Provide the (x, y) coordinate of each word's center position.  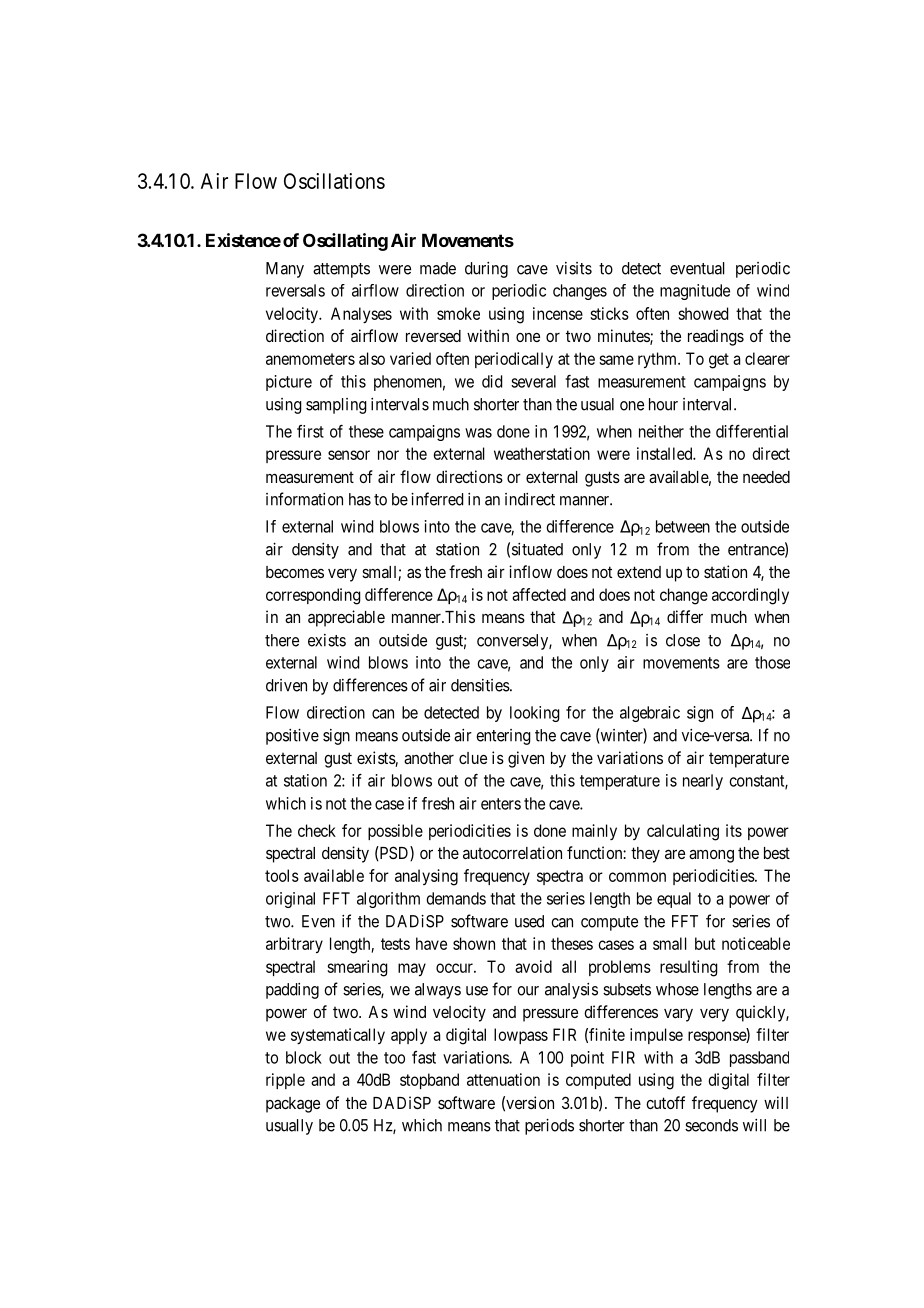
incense (558, 313)
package (293, 1105)
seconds (711, 1125)
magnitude (695, 292)
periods (549, 1127)
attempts (341, 270)
